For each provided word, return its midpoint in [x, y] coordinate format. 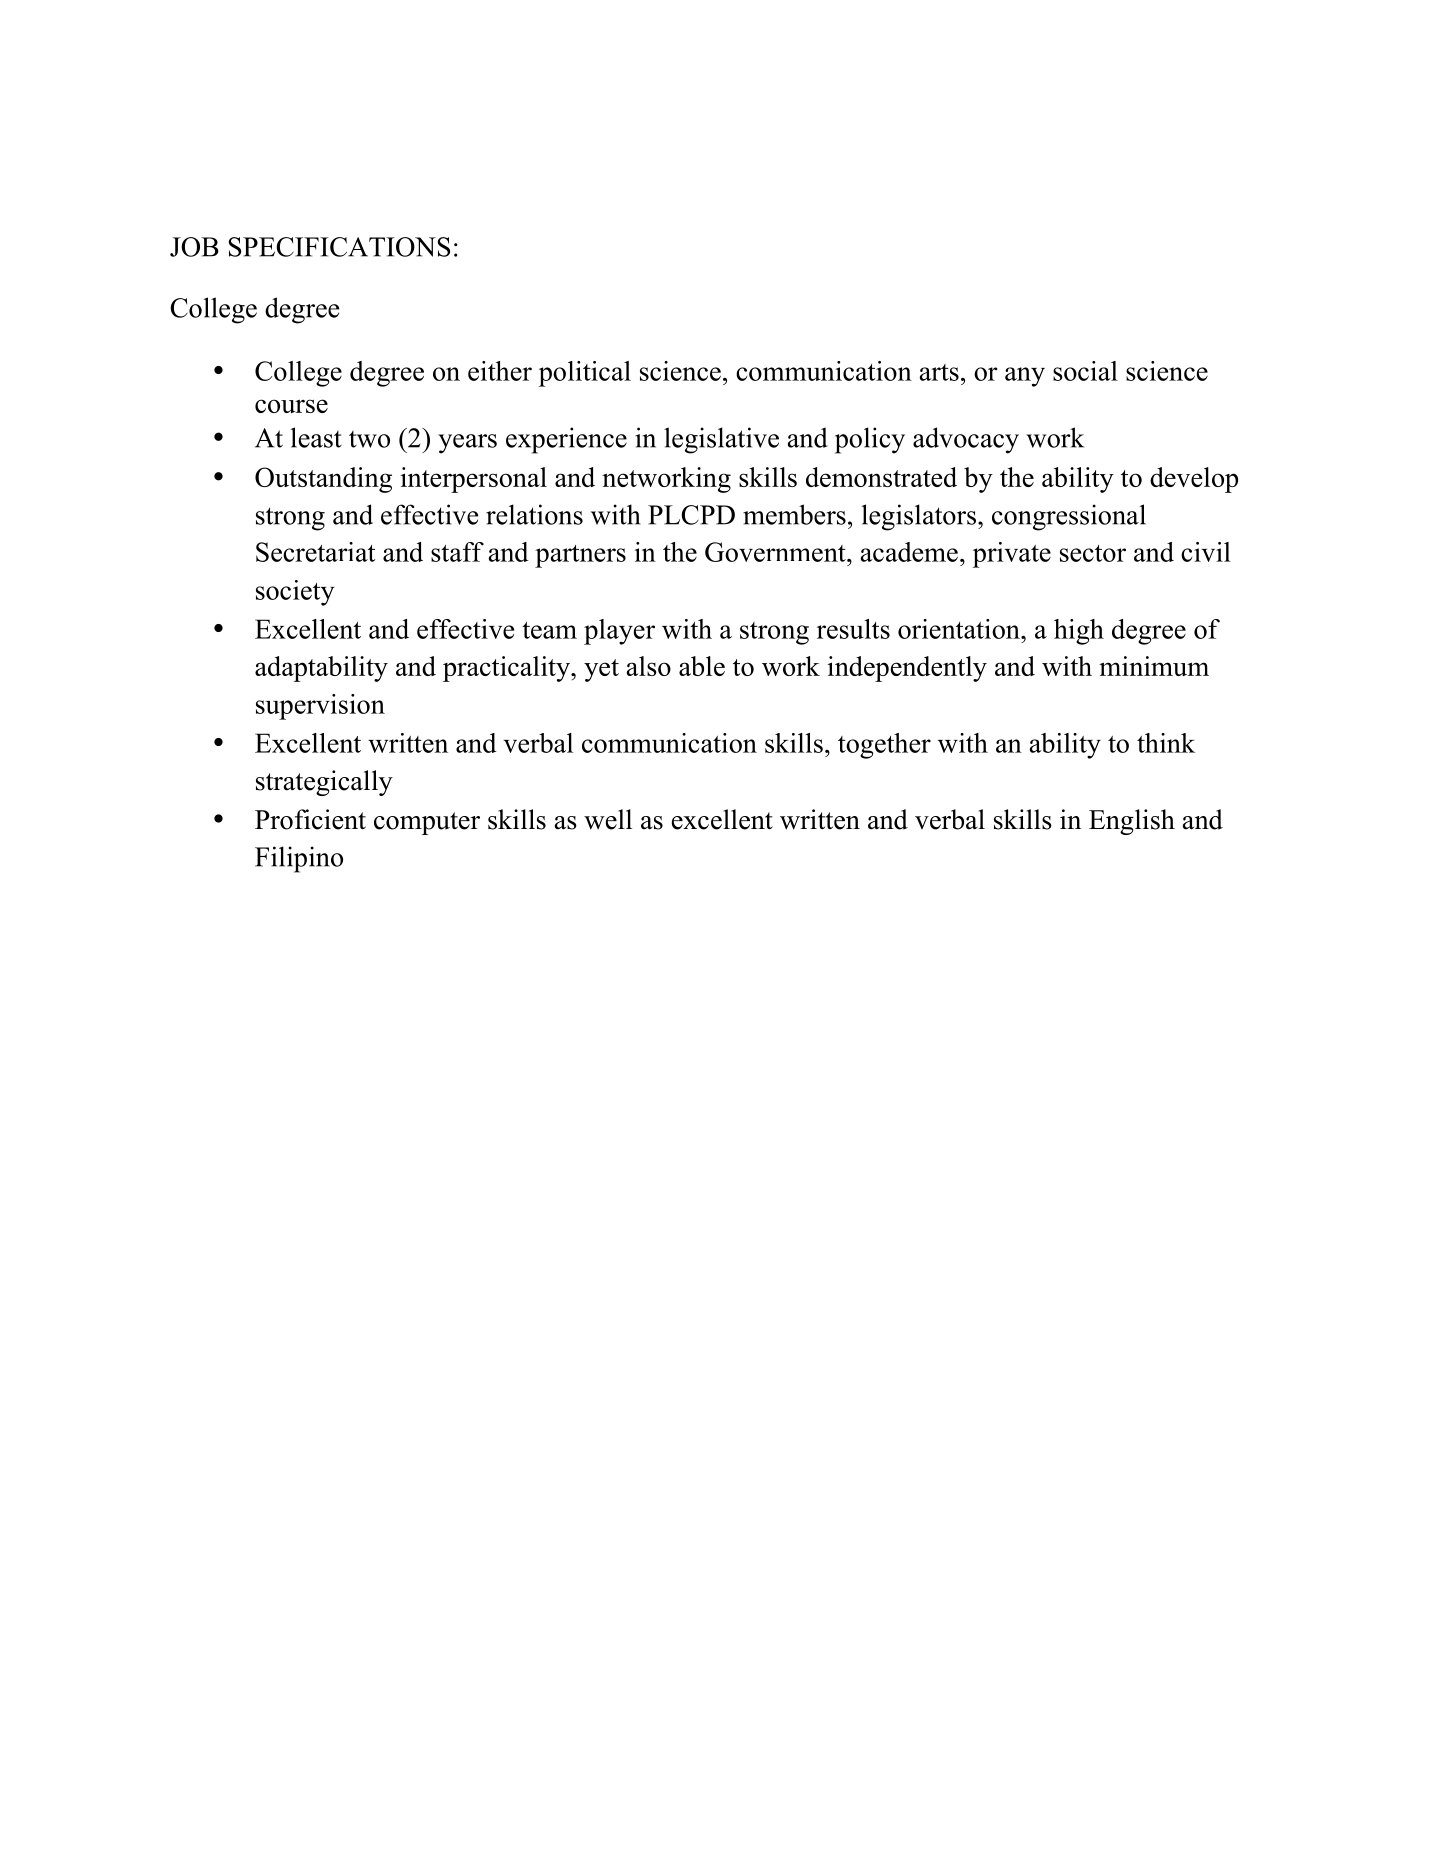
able [702, 666]
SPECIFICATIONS [339, 247]
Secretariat [315, 552]
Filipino [299, 859]
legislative [721, 440]
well [608, 819]
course [291, 406]
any [1025, 377]
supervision [320, 707]
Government [776, 552]
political [585, 374]
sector [1093, 553]
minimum [1154, 666]
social [1085, 371]
